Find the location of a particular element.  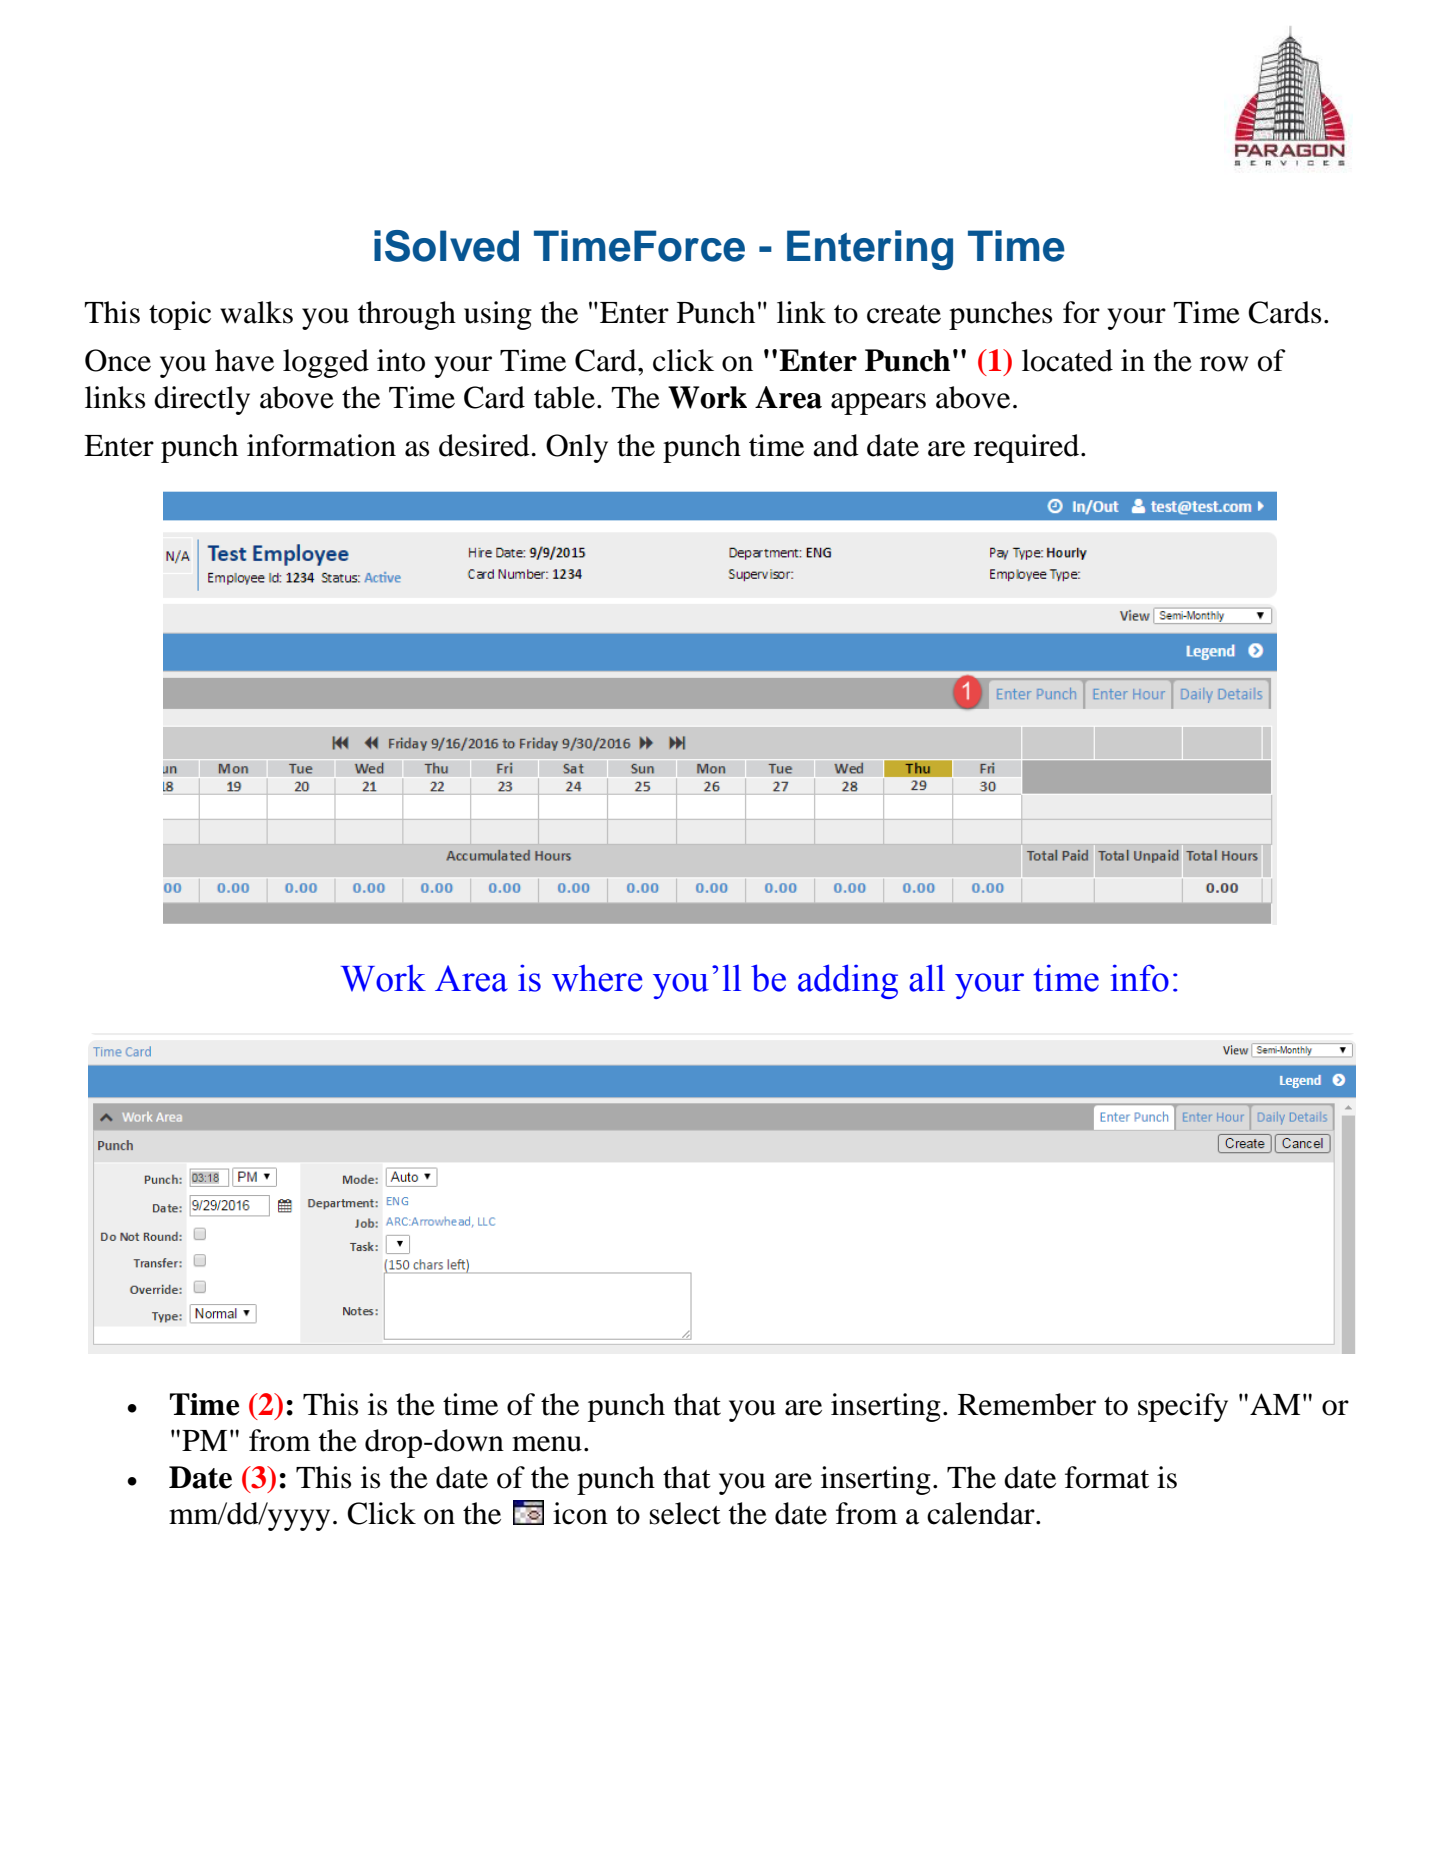

located is located at coordinates (1067, 360).
